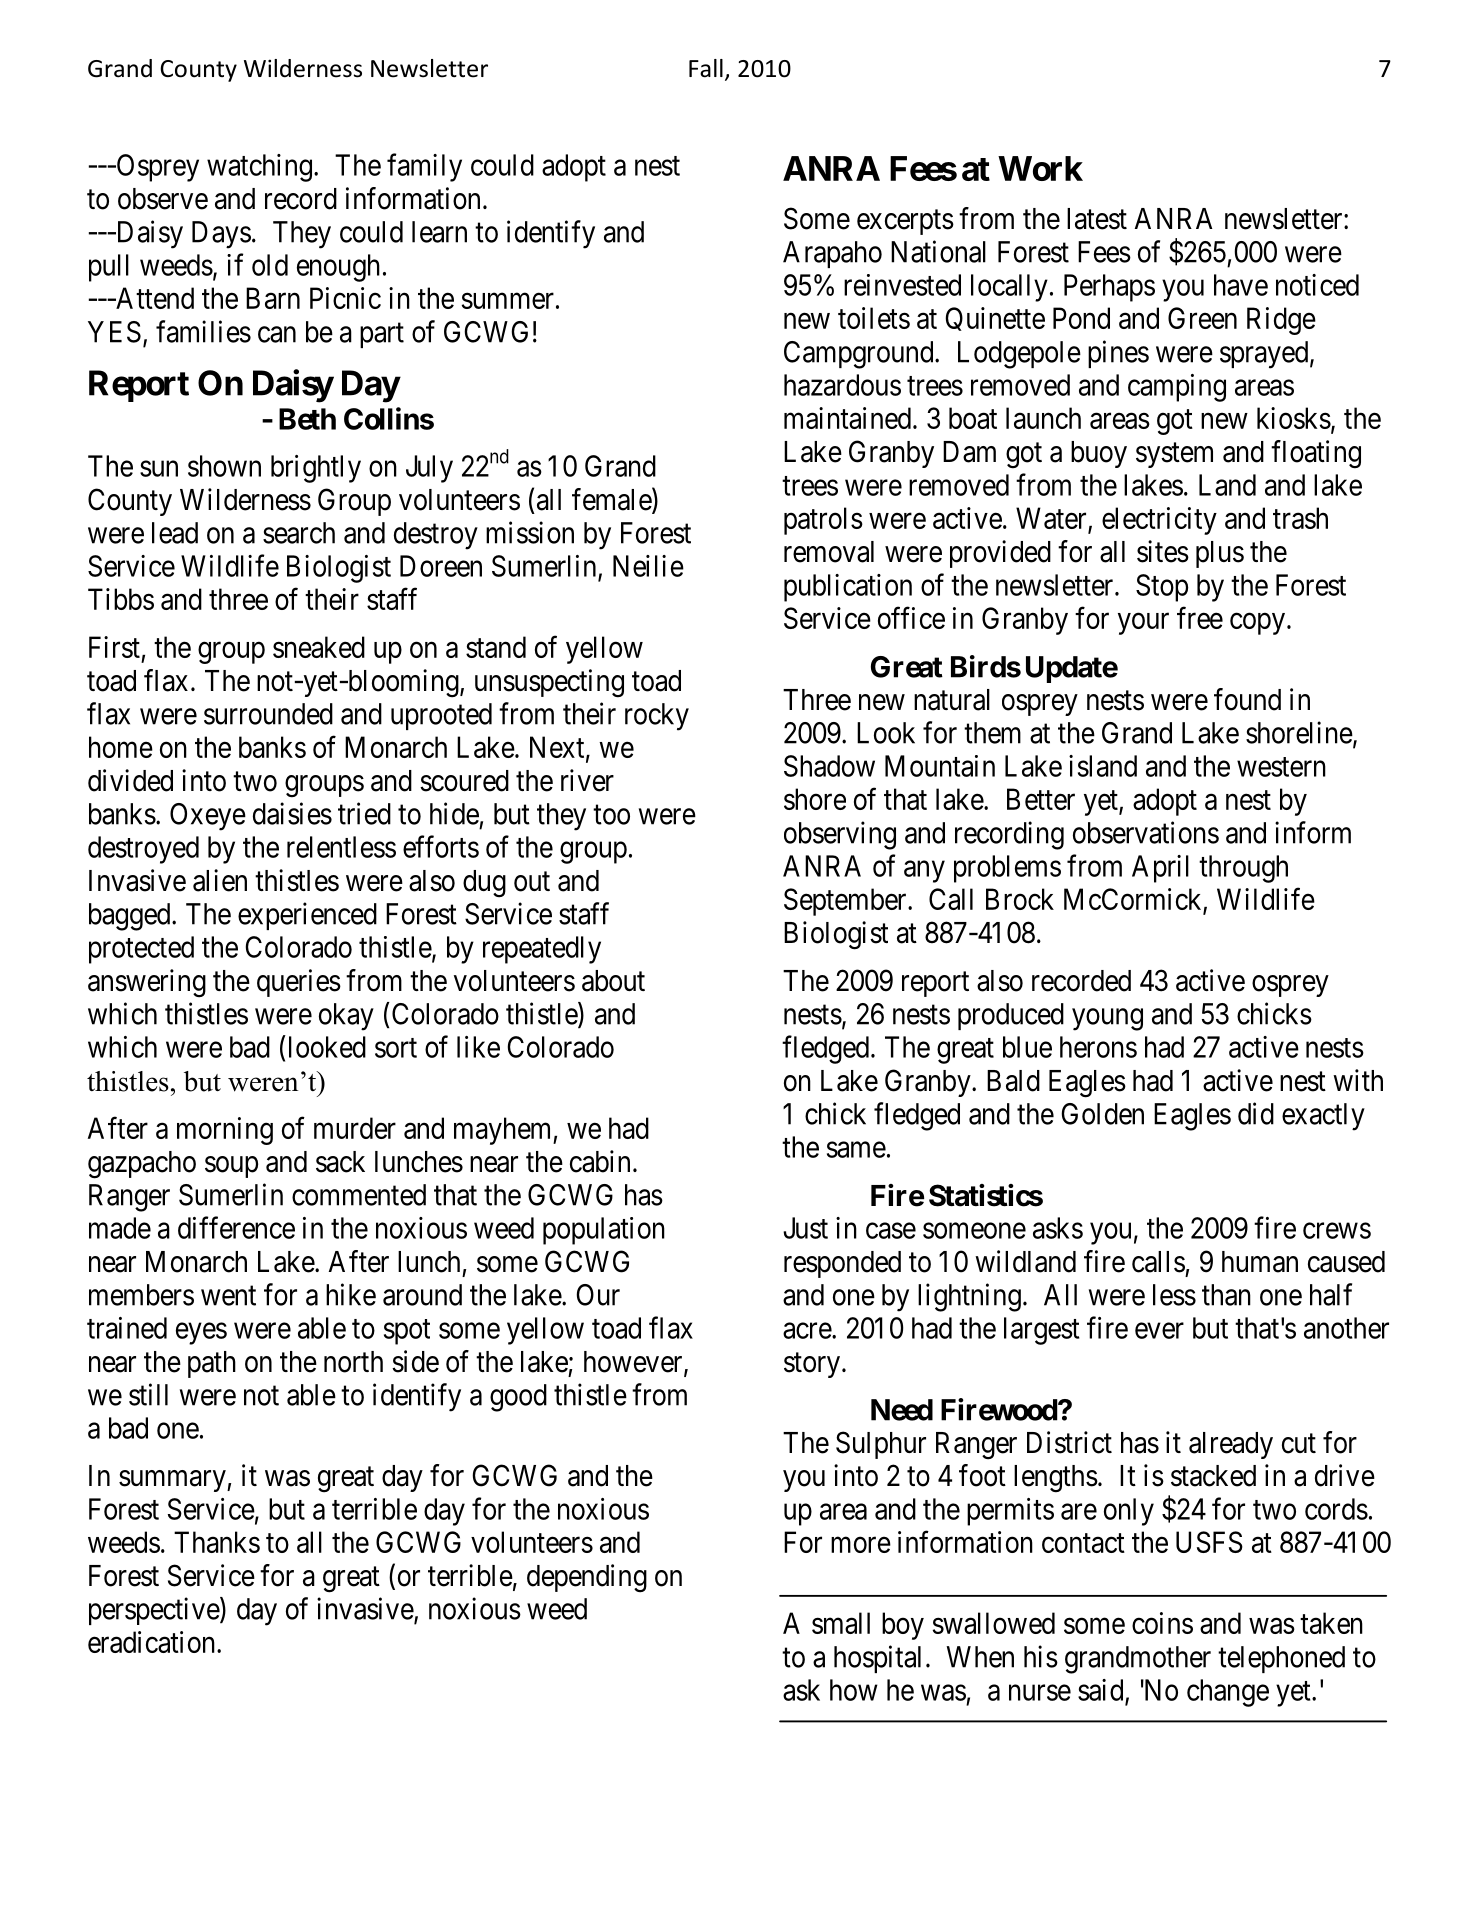 This screenshot has width=1478, height=1912. I want to click on small, so click(841, 1623).
